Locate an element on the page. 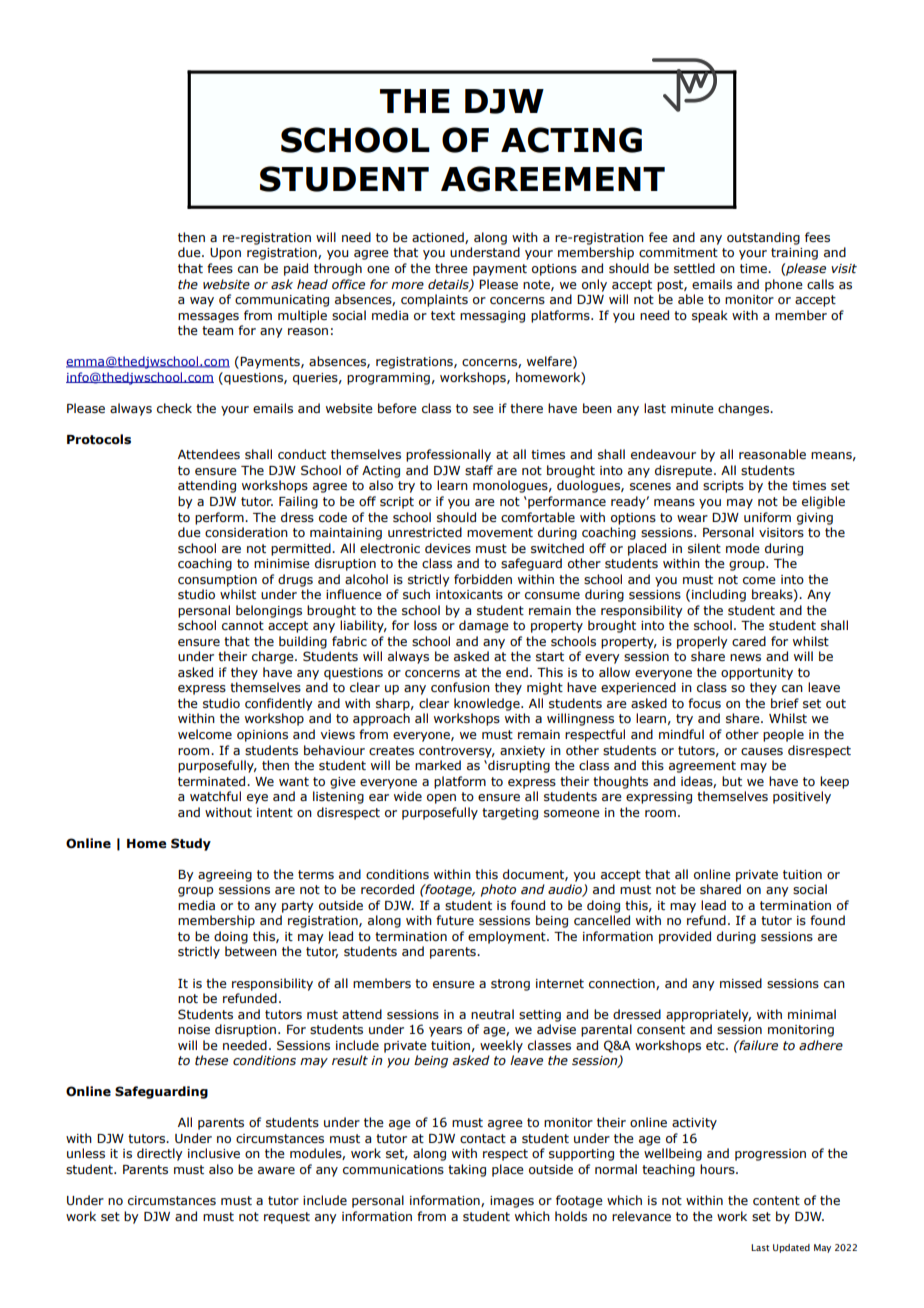  directly is located at coordinates (160, 1154).
